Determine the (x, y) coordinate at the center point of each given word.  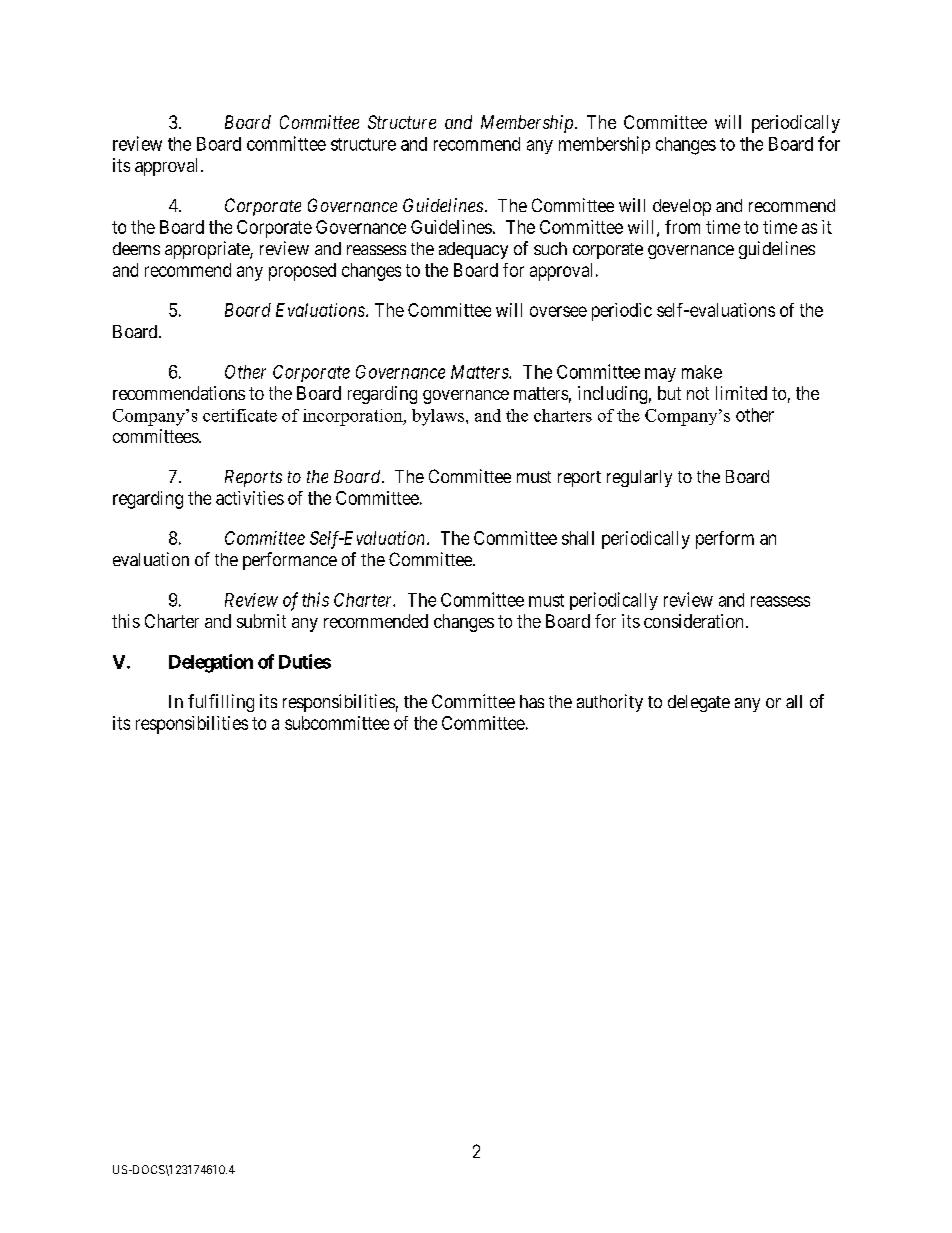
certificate (240, 415)
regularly (639, 478)
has (532, 701)
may (660, 375)
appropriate (208, 250)
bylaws (439, 417)
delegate (699, 703)
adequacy (473, 250)
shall (578, 538)
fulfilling (221, 703)
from (682, 227)
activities (250, 498)
